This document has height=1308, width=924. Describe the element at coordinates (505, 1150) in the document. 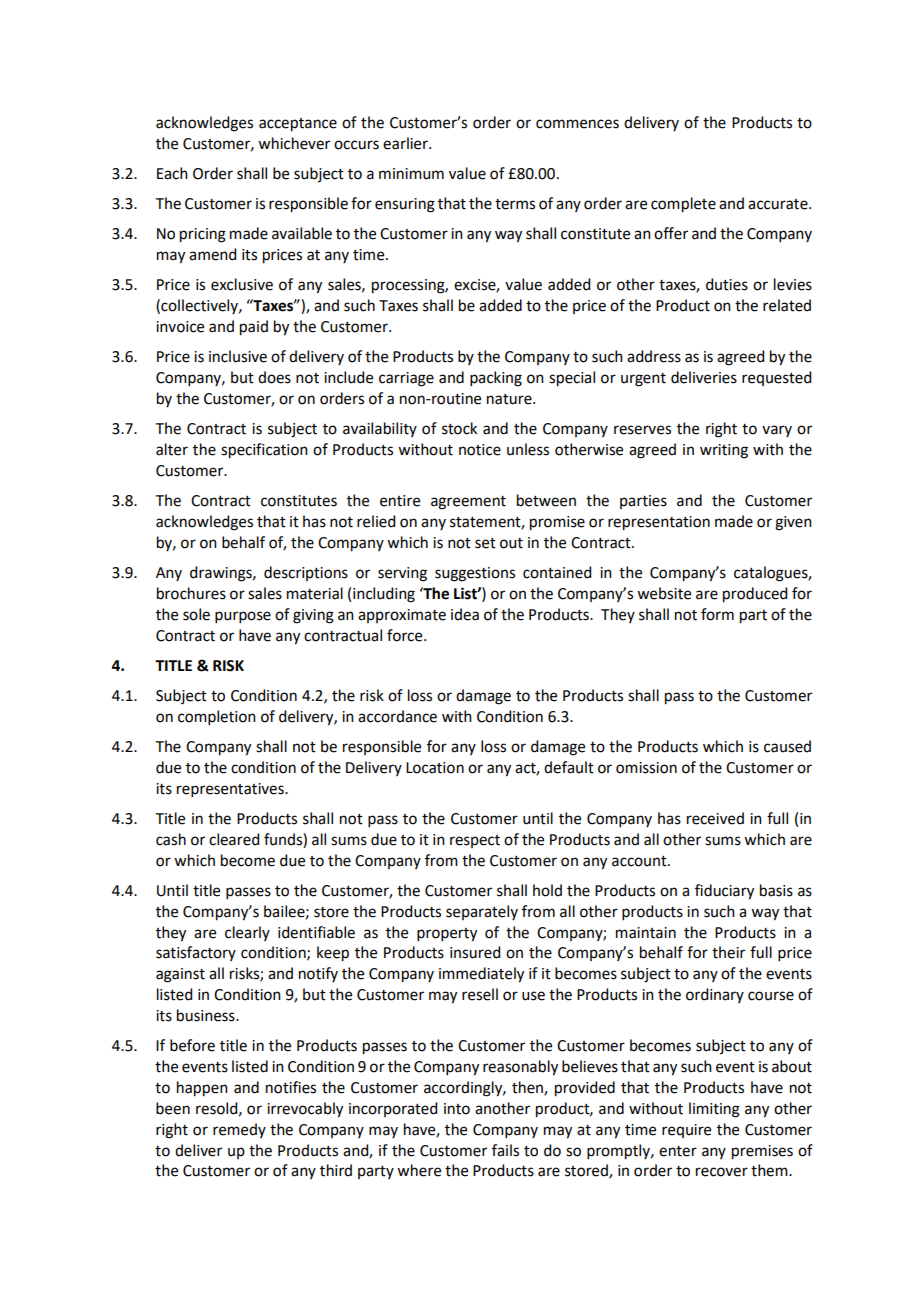

I see `fails` at that location.
